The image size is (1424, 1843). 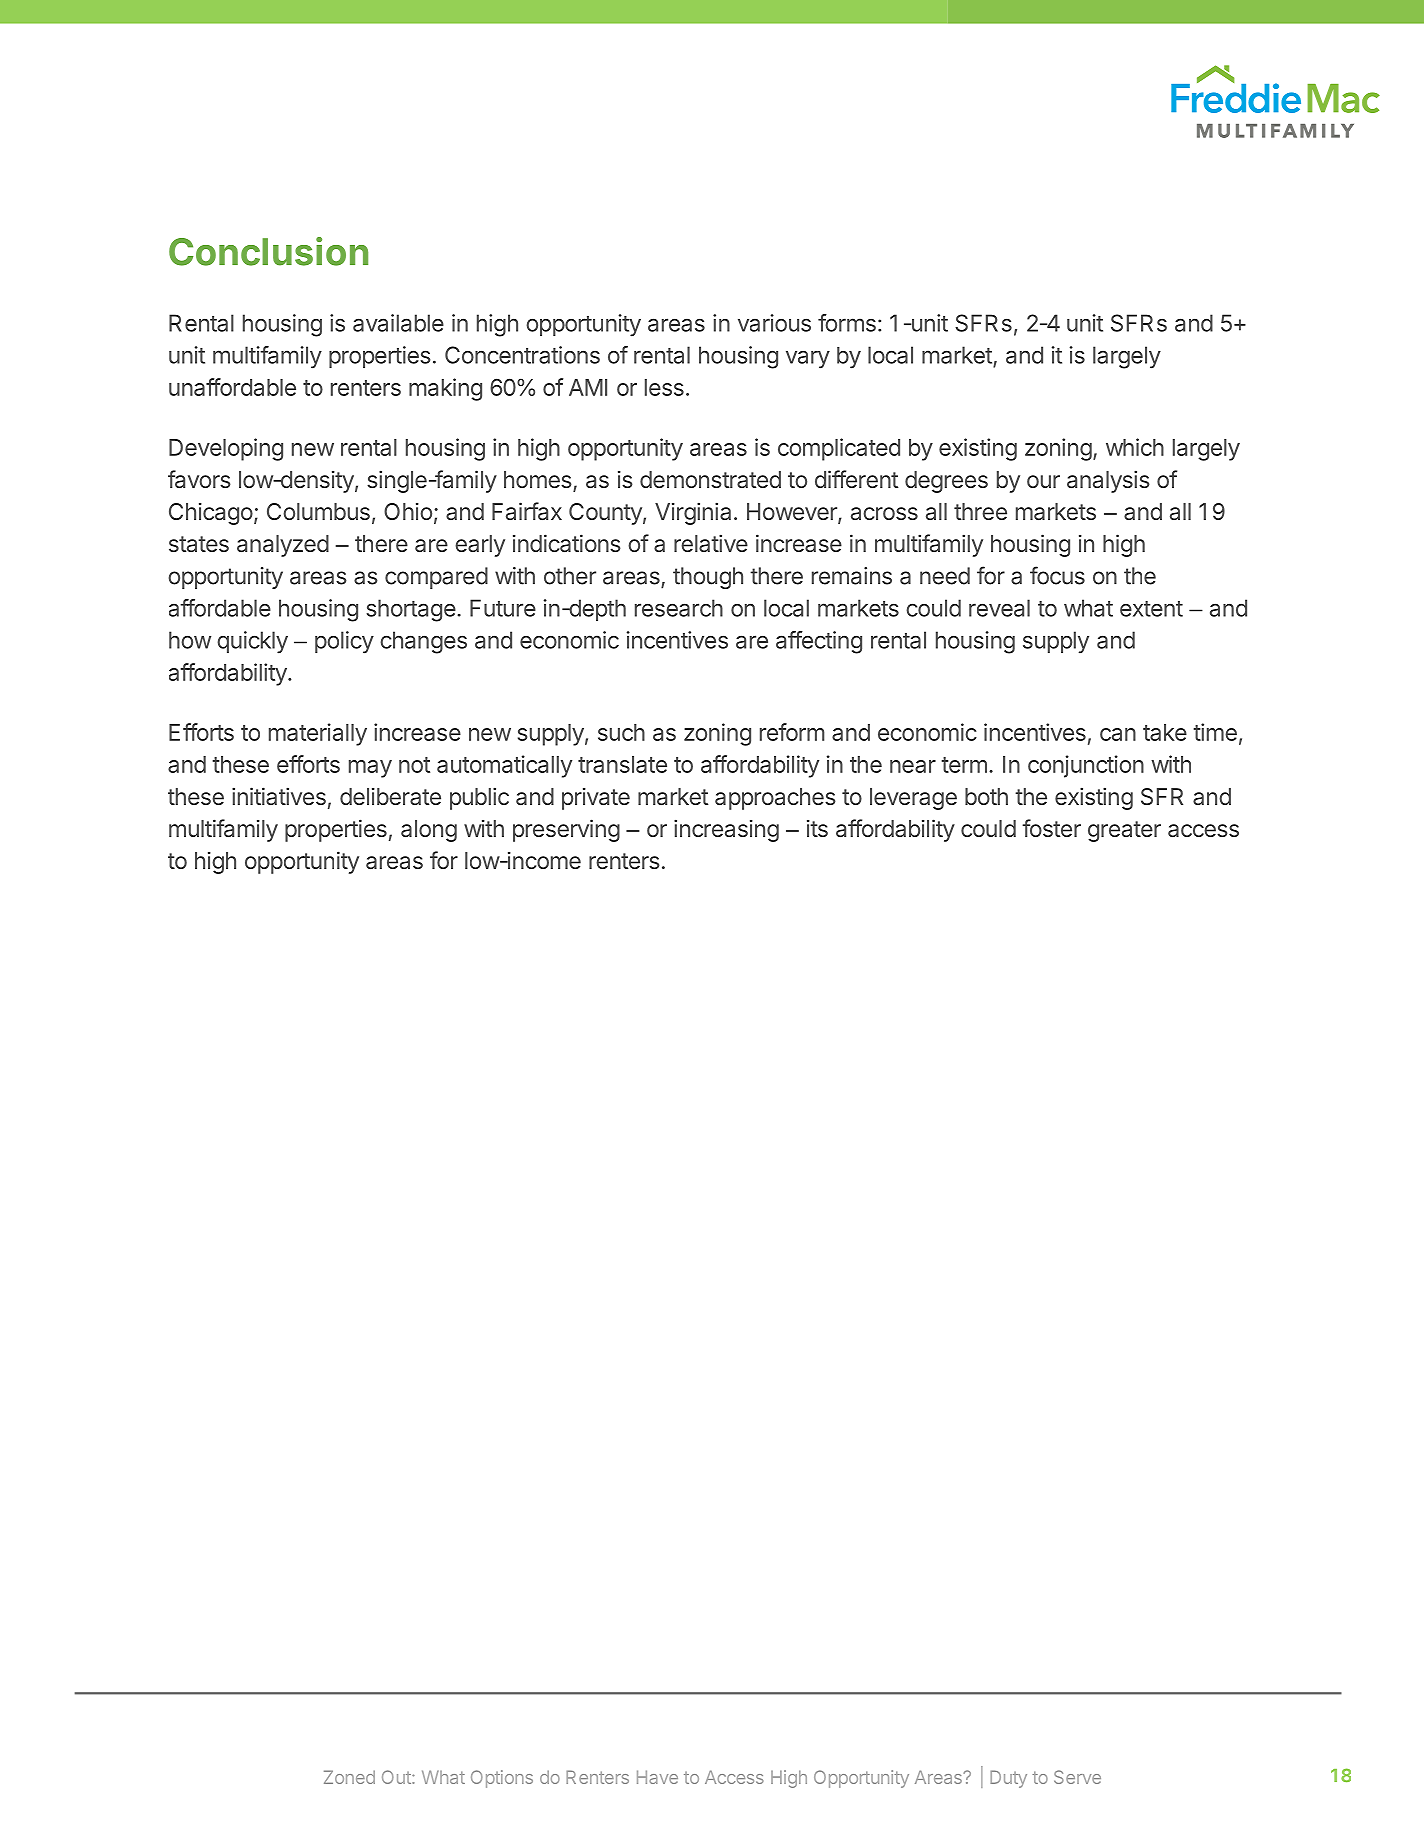 What do you see at coordinates (657, 1777) in the page?
I see `Have` at bounding box center [657, 1777].
